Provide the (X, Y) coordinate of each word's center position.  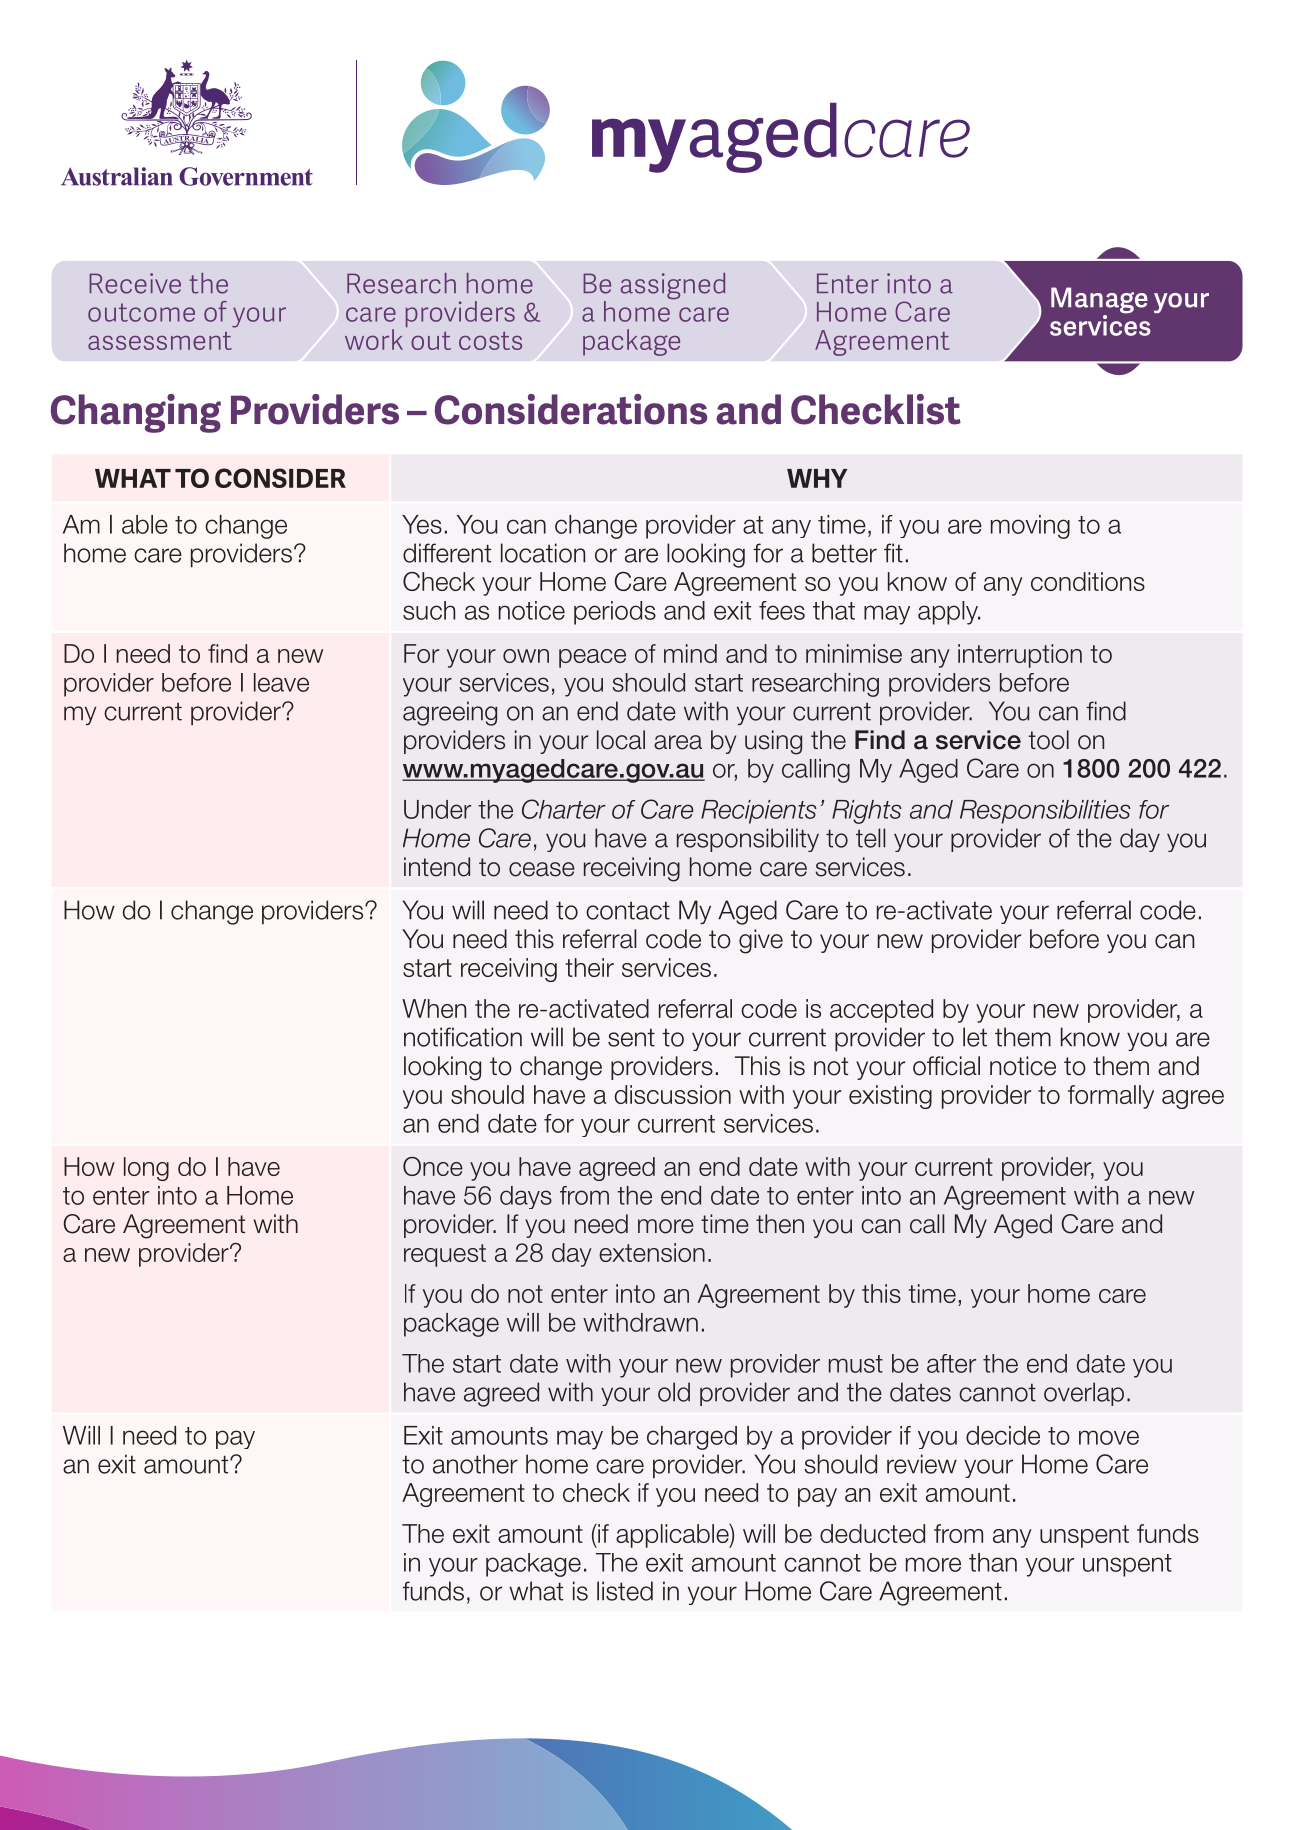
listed (625, 1591)
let (975, 1037)
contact (628, 910)
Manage (1099, 301)
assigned (673, 286)
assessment (160, 341)
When (434, 1008)
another (475, 1464)
